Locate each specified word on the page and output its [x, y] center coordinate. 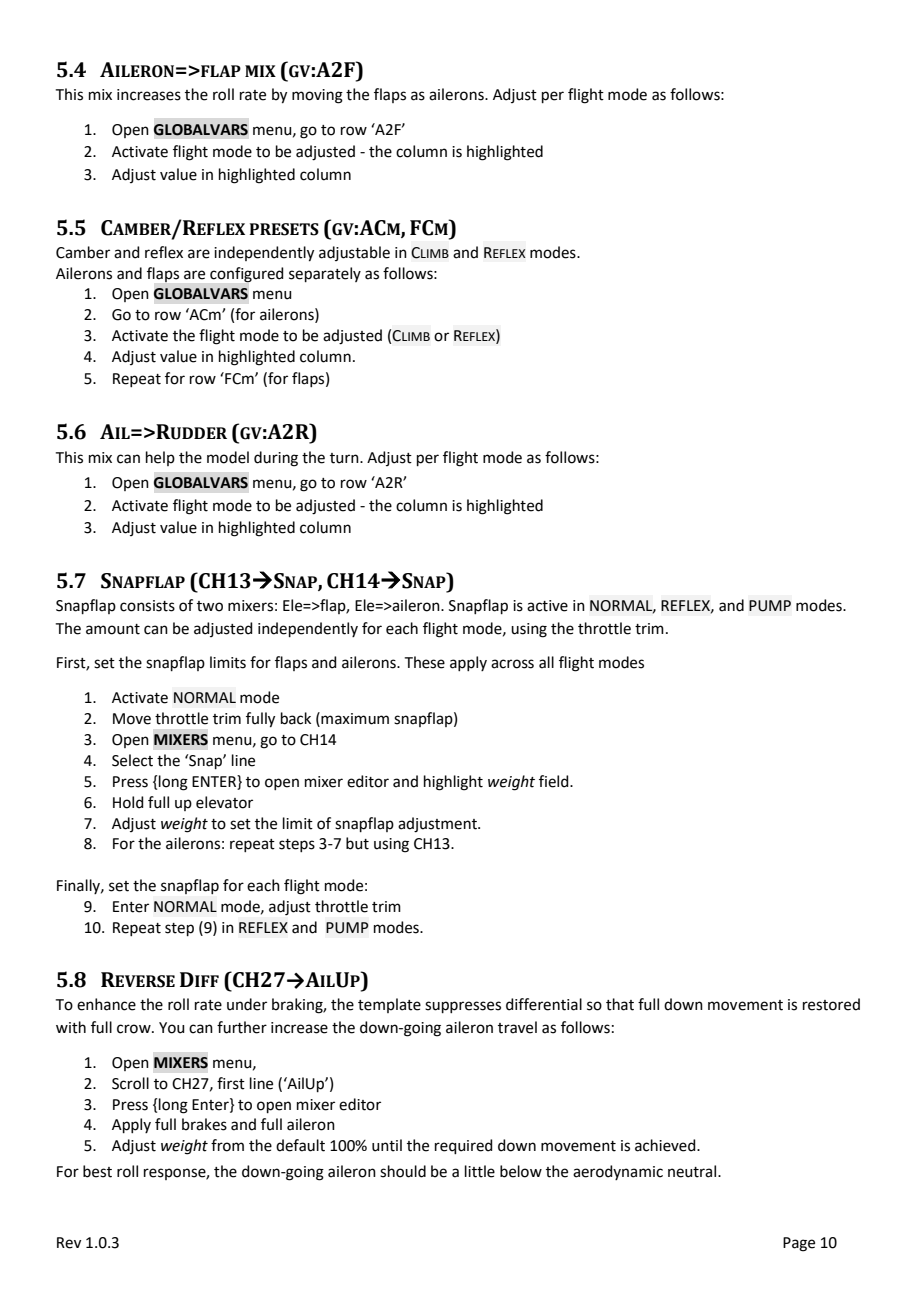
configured [247, 275]
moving [317, 96]
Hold [128, 802]
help [160, 458]
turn [345, 458]
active [547, 606]
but [357, 843]
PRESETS [284, 229]
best [97, 1171]
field [555, 781]
